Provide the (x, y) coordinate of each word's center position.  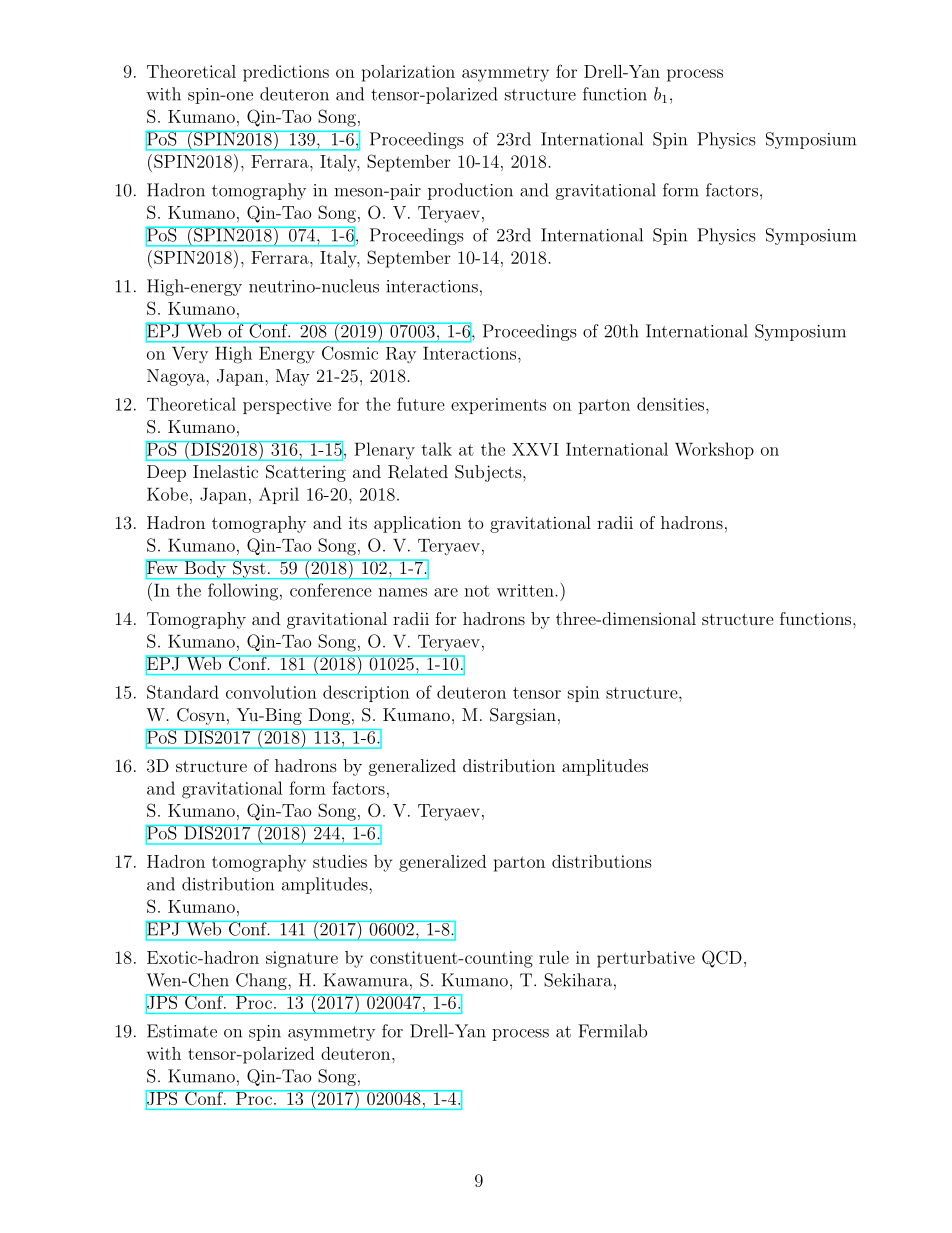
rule (554, 957)
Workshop (714, 450)
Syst (249, 569)
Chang (262, 981)
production (470, 191)
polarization (408, 73)
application (417, 524)
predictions (286, 73)
